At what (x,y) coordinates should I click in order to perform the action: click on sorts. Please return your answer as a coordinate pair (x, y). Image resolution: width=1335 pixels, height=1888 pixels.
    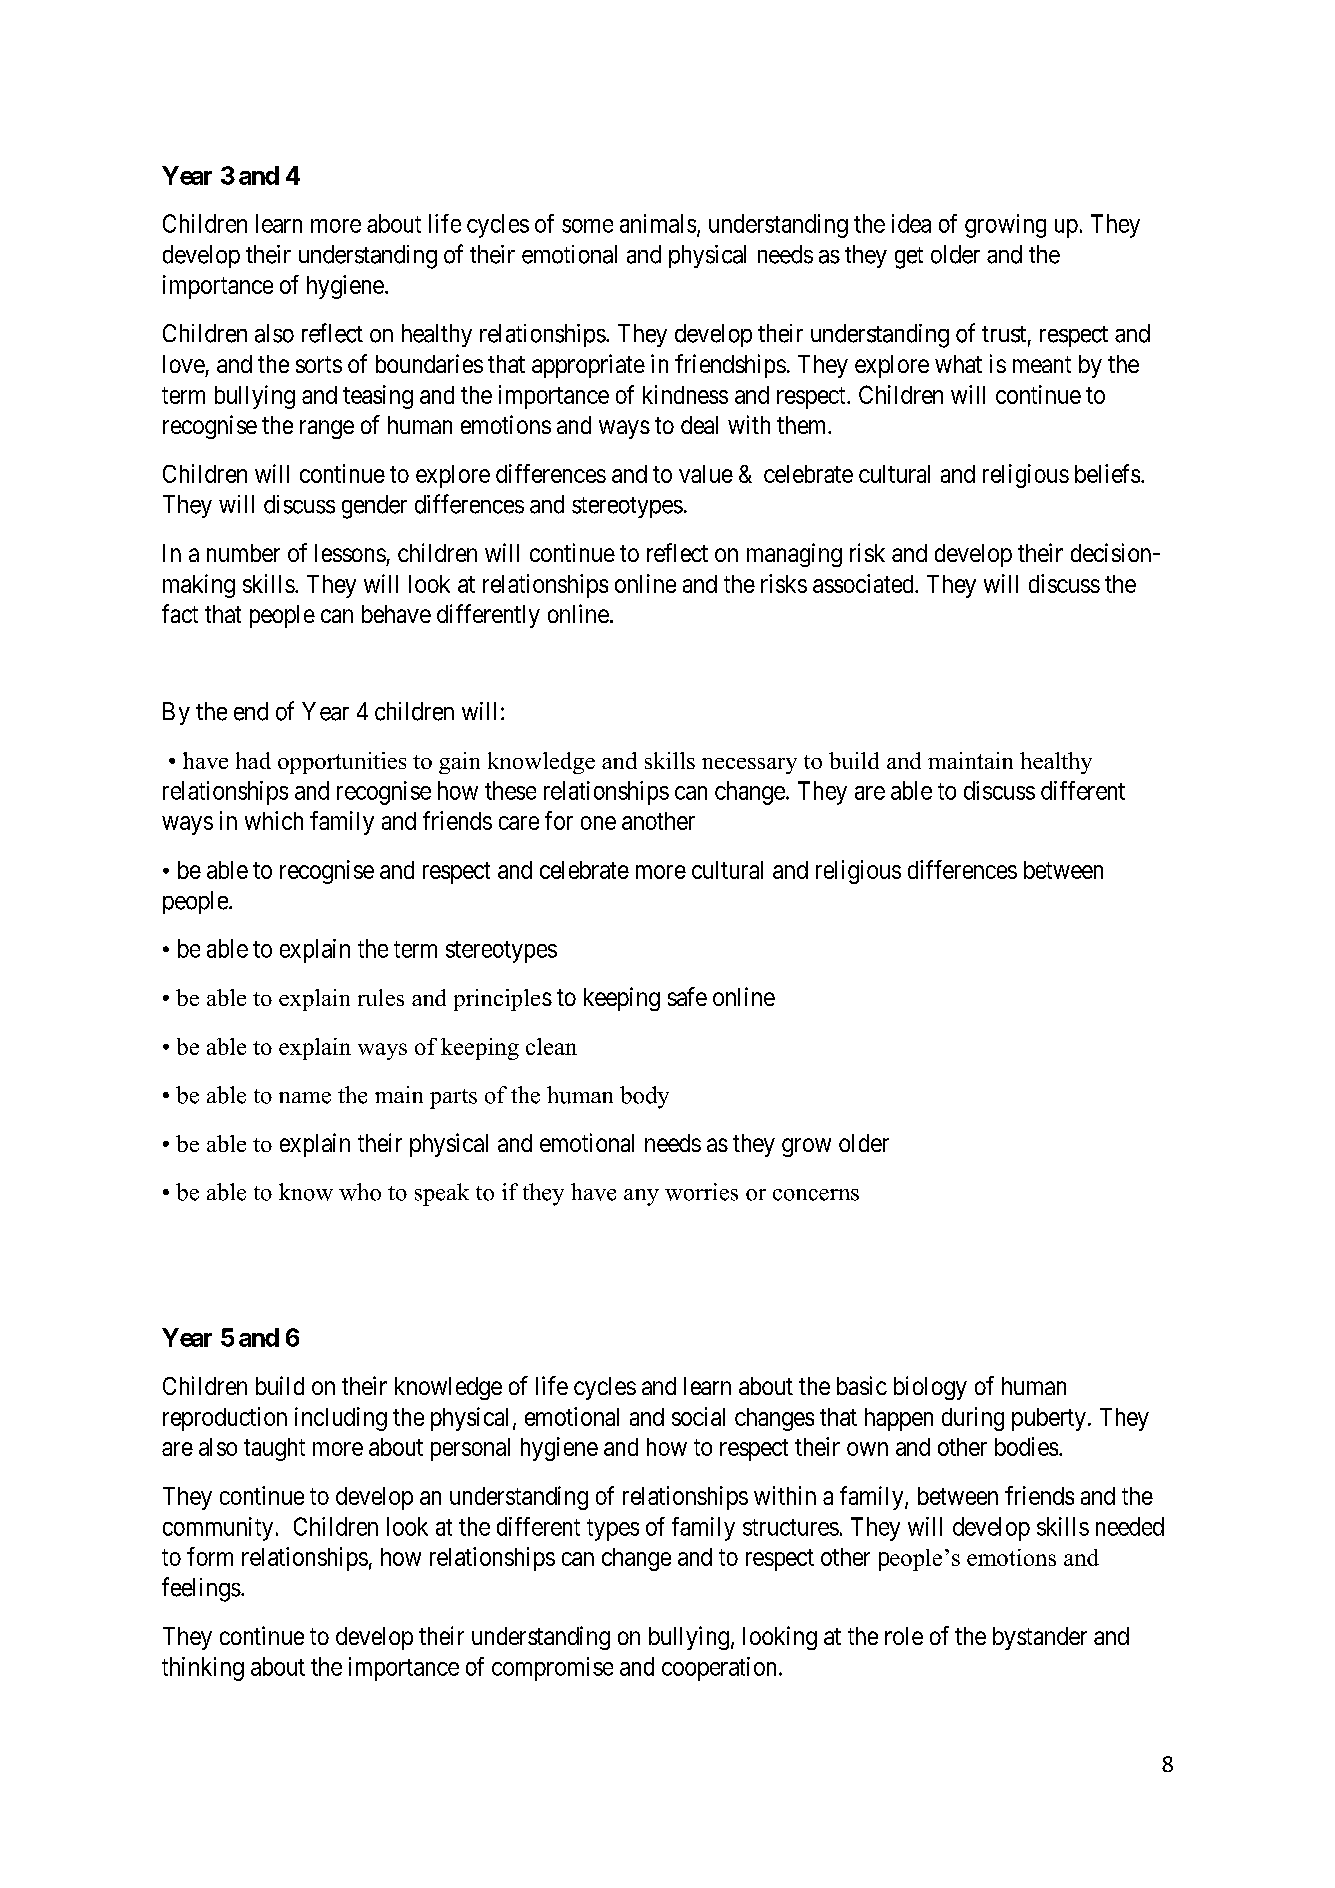
    Looking at the image, I should click on (319, 364).
